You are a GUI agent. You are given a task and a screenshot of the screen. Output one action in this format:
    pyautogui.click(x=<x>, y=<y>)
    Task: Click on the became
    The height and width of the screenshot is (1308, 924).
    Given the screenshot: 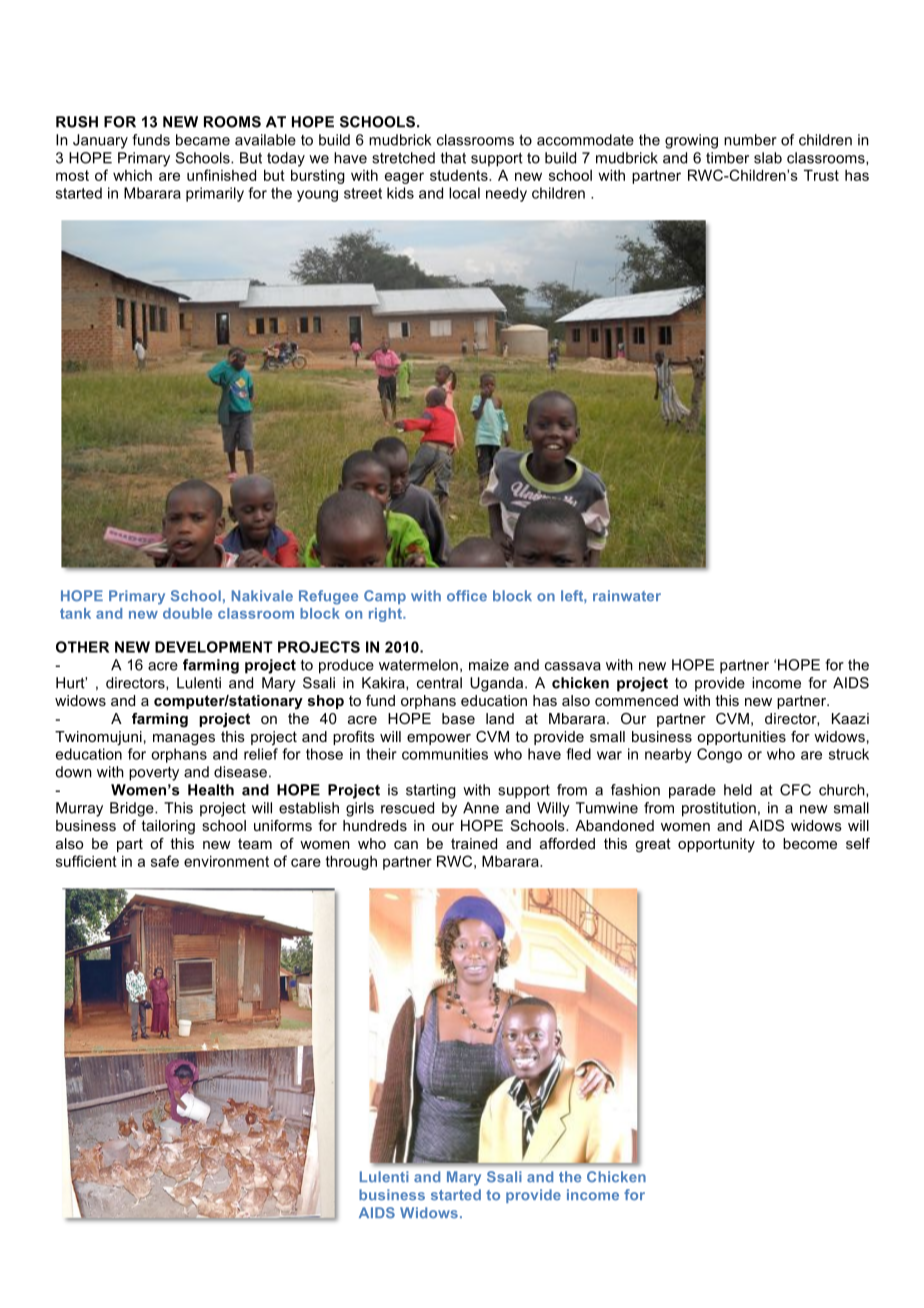 What is the action you would take?
    pyautogui.click(x=203, y=140)
